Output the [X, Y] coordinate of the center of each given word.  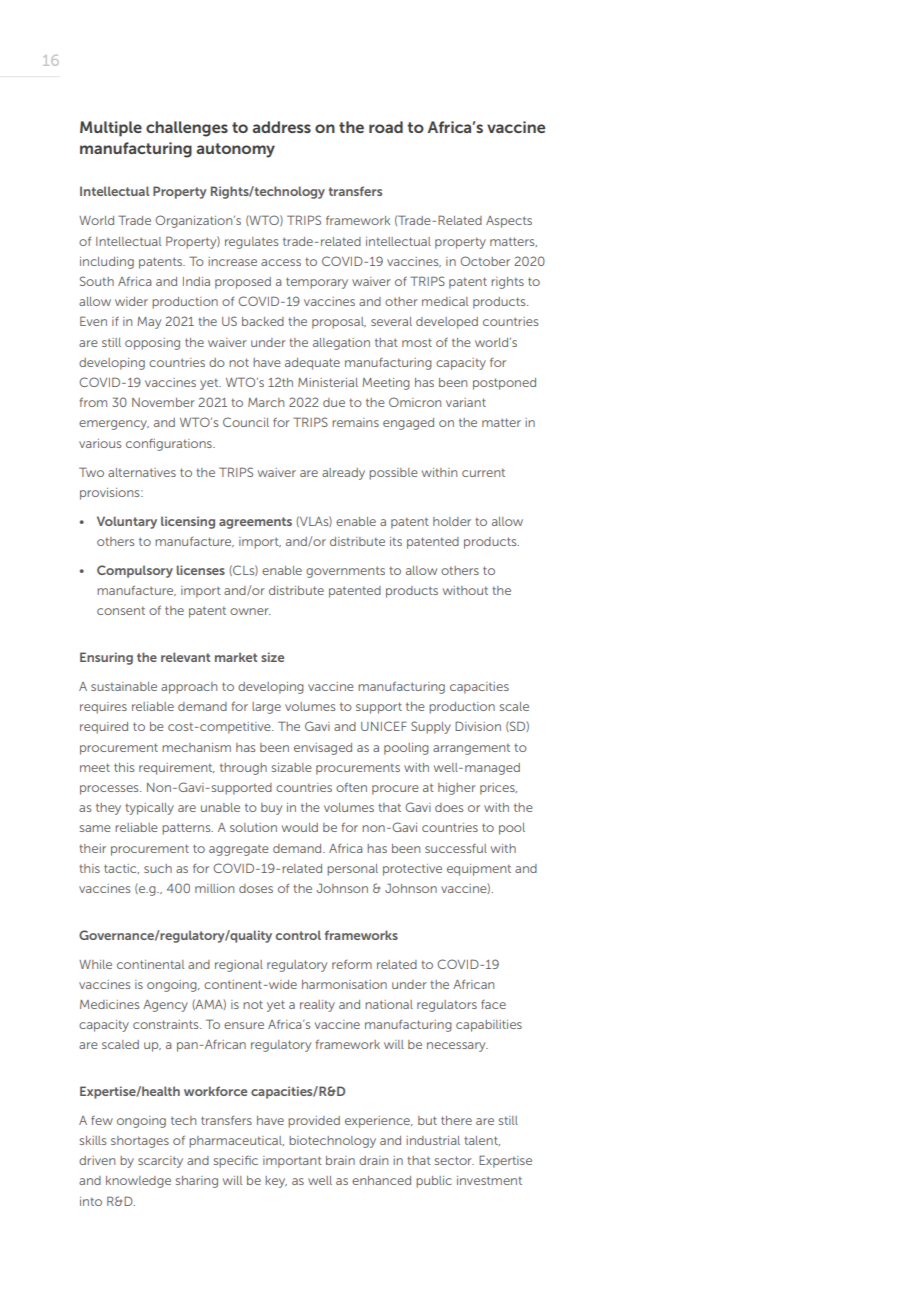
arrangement [471, 749]
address [281, 127]
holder [452, 521]
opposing [152, 344]
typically [149, 809]
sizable [292, 767]
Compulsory [135, 571]
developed [447, 323]
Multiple [111, 129]
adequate [312, 364]
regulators [447, 1006]
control [298, 935]
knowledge [138, 1182]
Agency [165, 1006]
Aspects [509, 222]
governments [345, 572]
